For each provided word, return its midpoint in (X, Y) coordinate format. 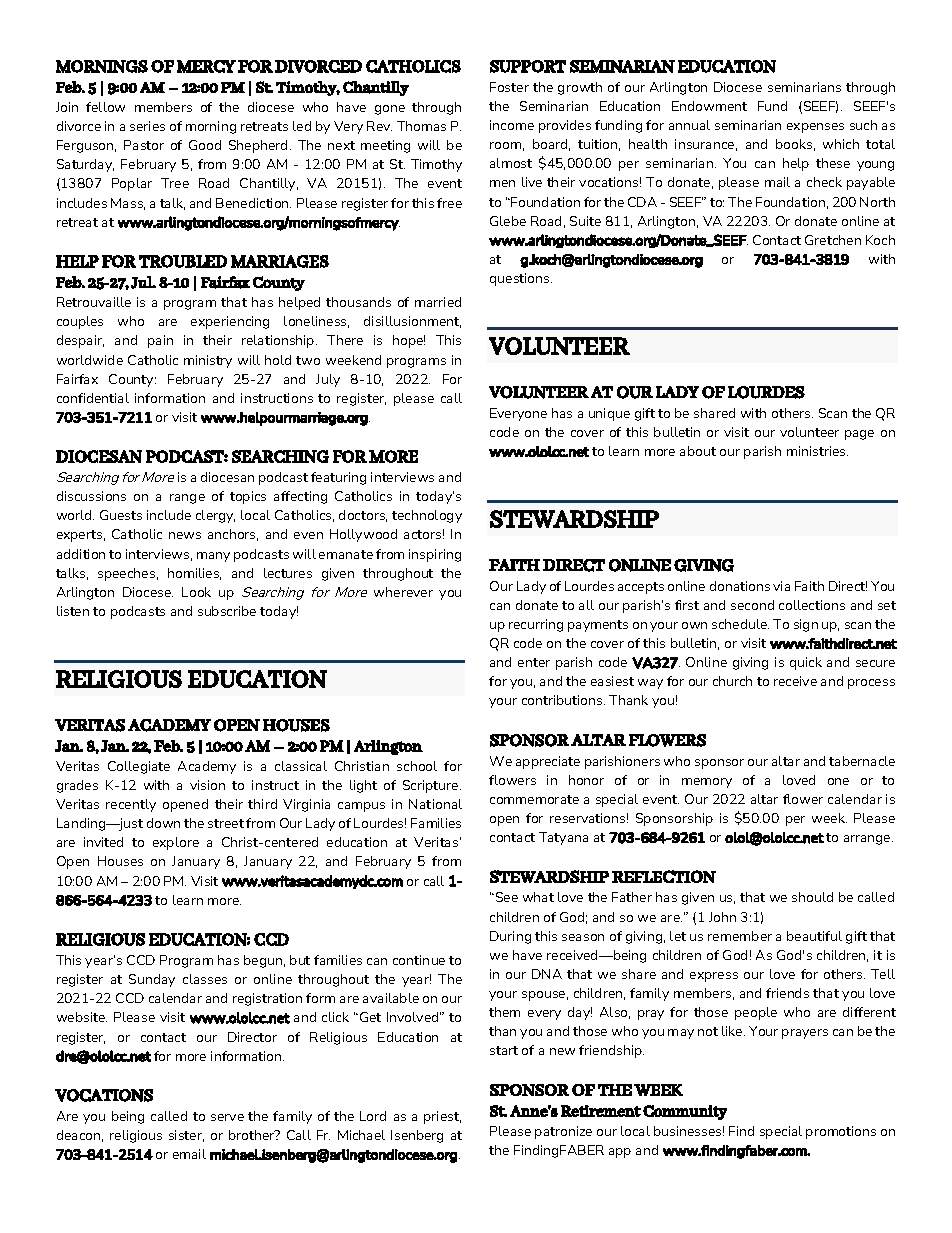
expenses (815, 128)
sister (186, 1136)
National (435, 804)
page (859, 435)
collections (812, 605)
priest (442, 1117)
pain (160, 341)
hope (409, 341)
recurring (536, 625)
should (812, 897)
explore (176, 843)
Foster (509, 87)
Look (196, 592)
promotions (841, 1132)
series (147, 126)
